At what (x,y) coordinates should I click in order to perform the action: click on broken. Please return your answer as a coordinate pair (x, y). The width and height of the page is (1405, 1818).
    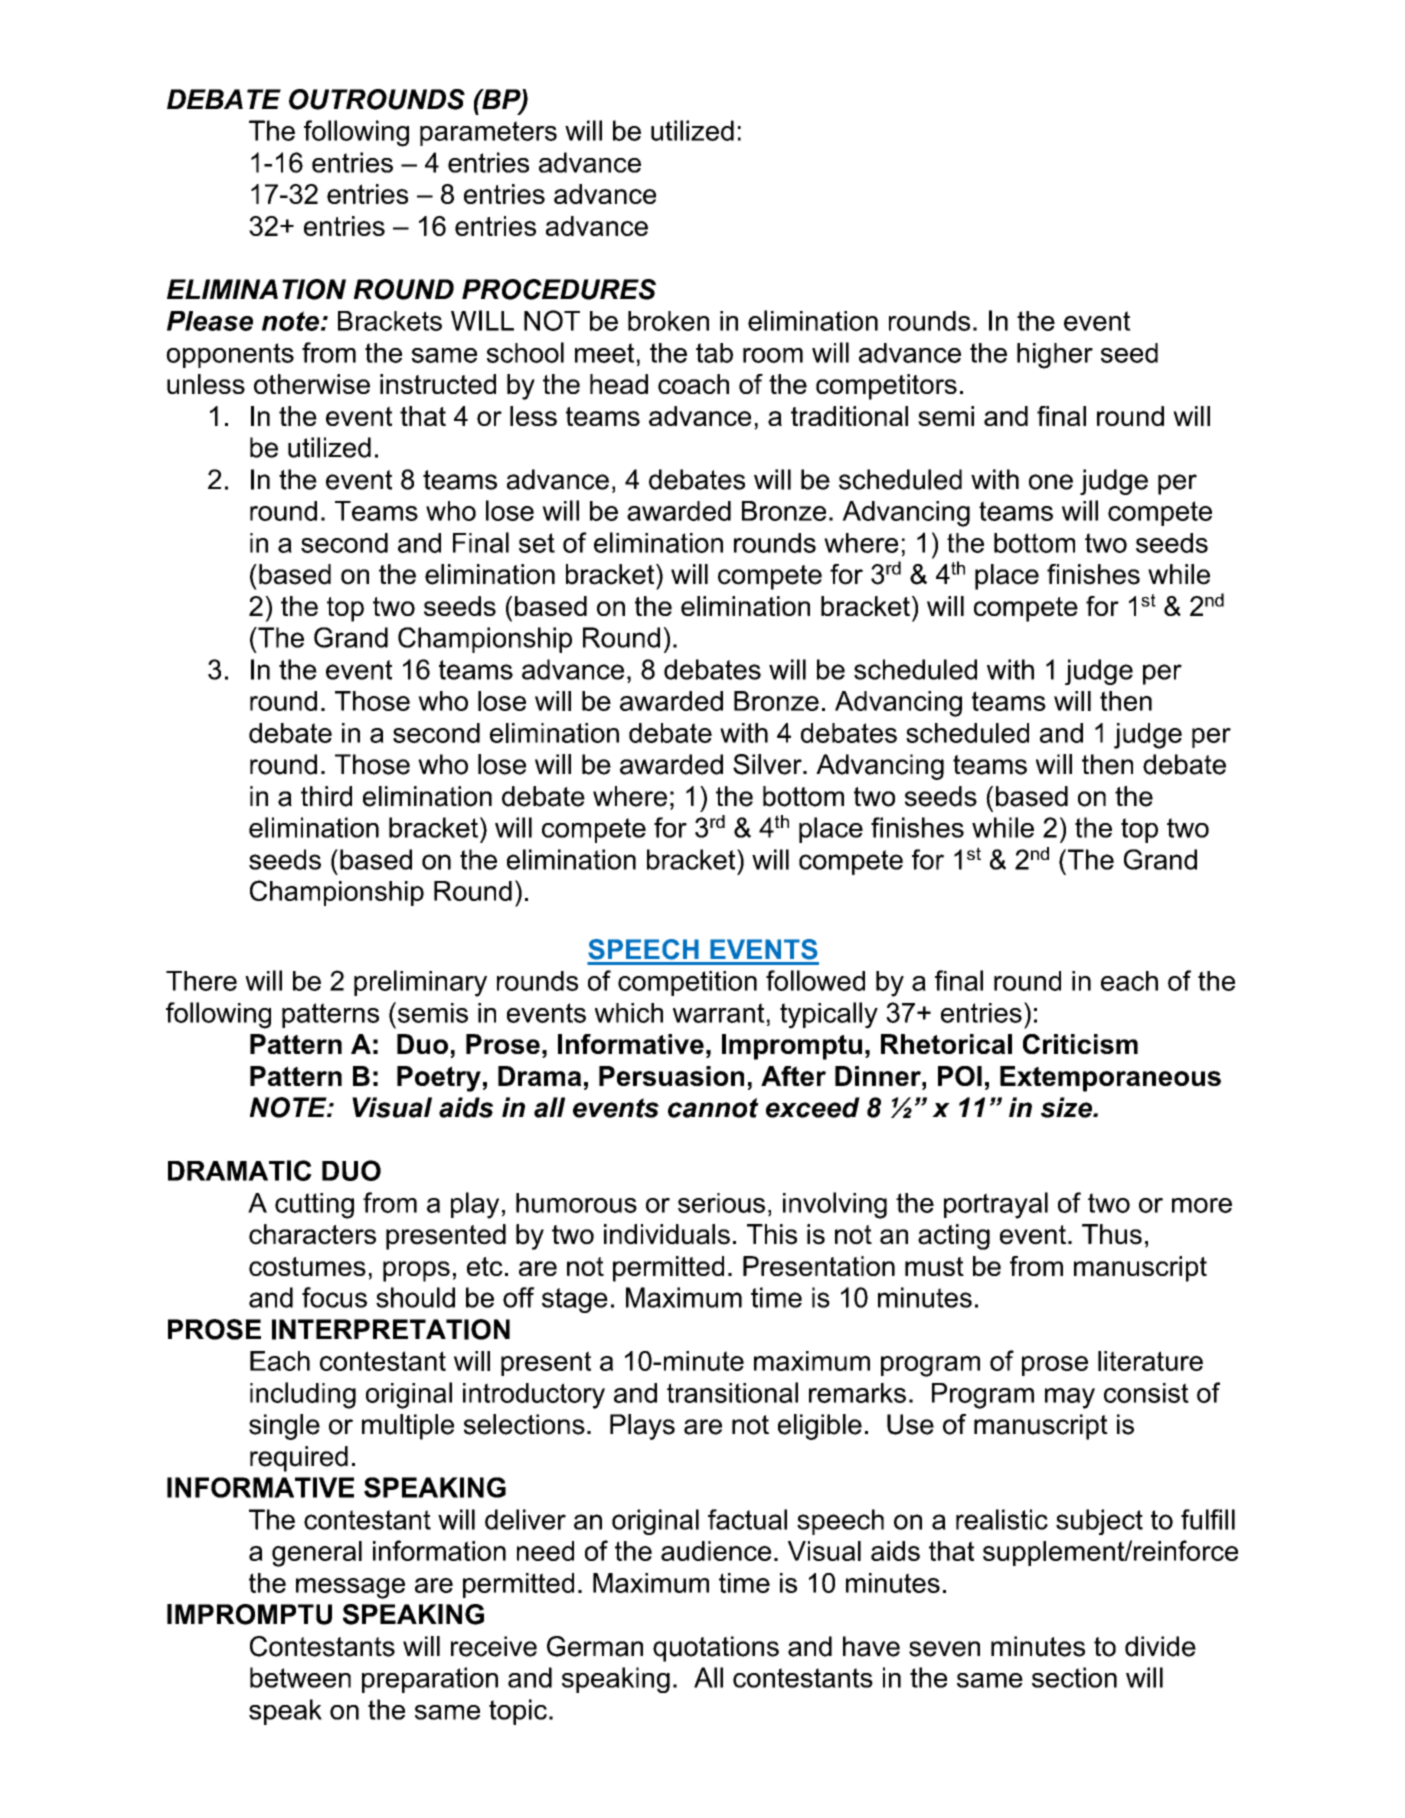
    Looking at the image, I should click on (668, 321).
